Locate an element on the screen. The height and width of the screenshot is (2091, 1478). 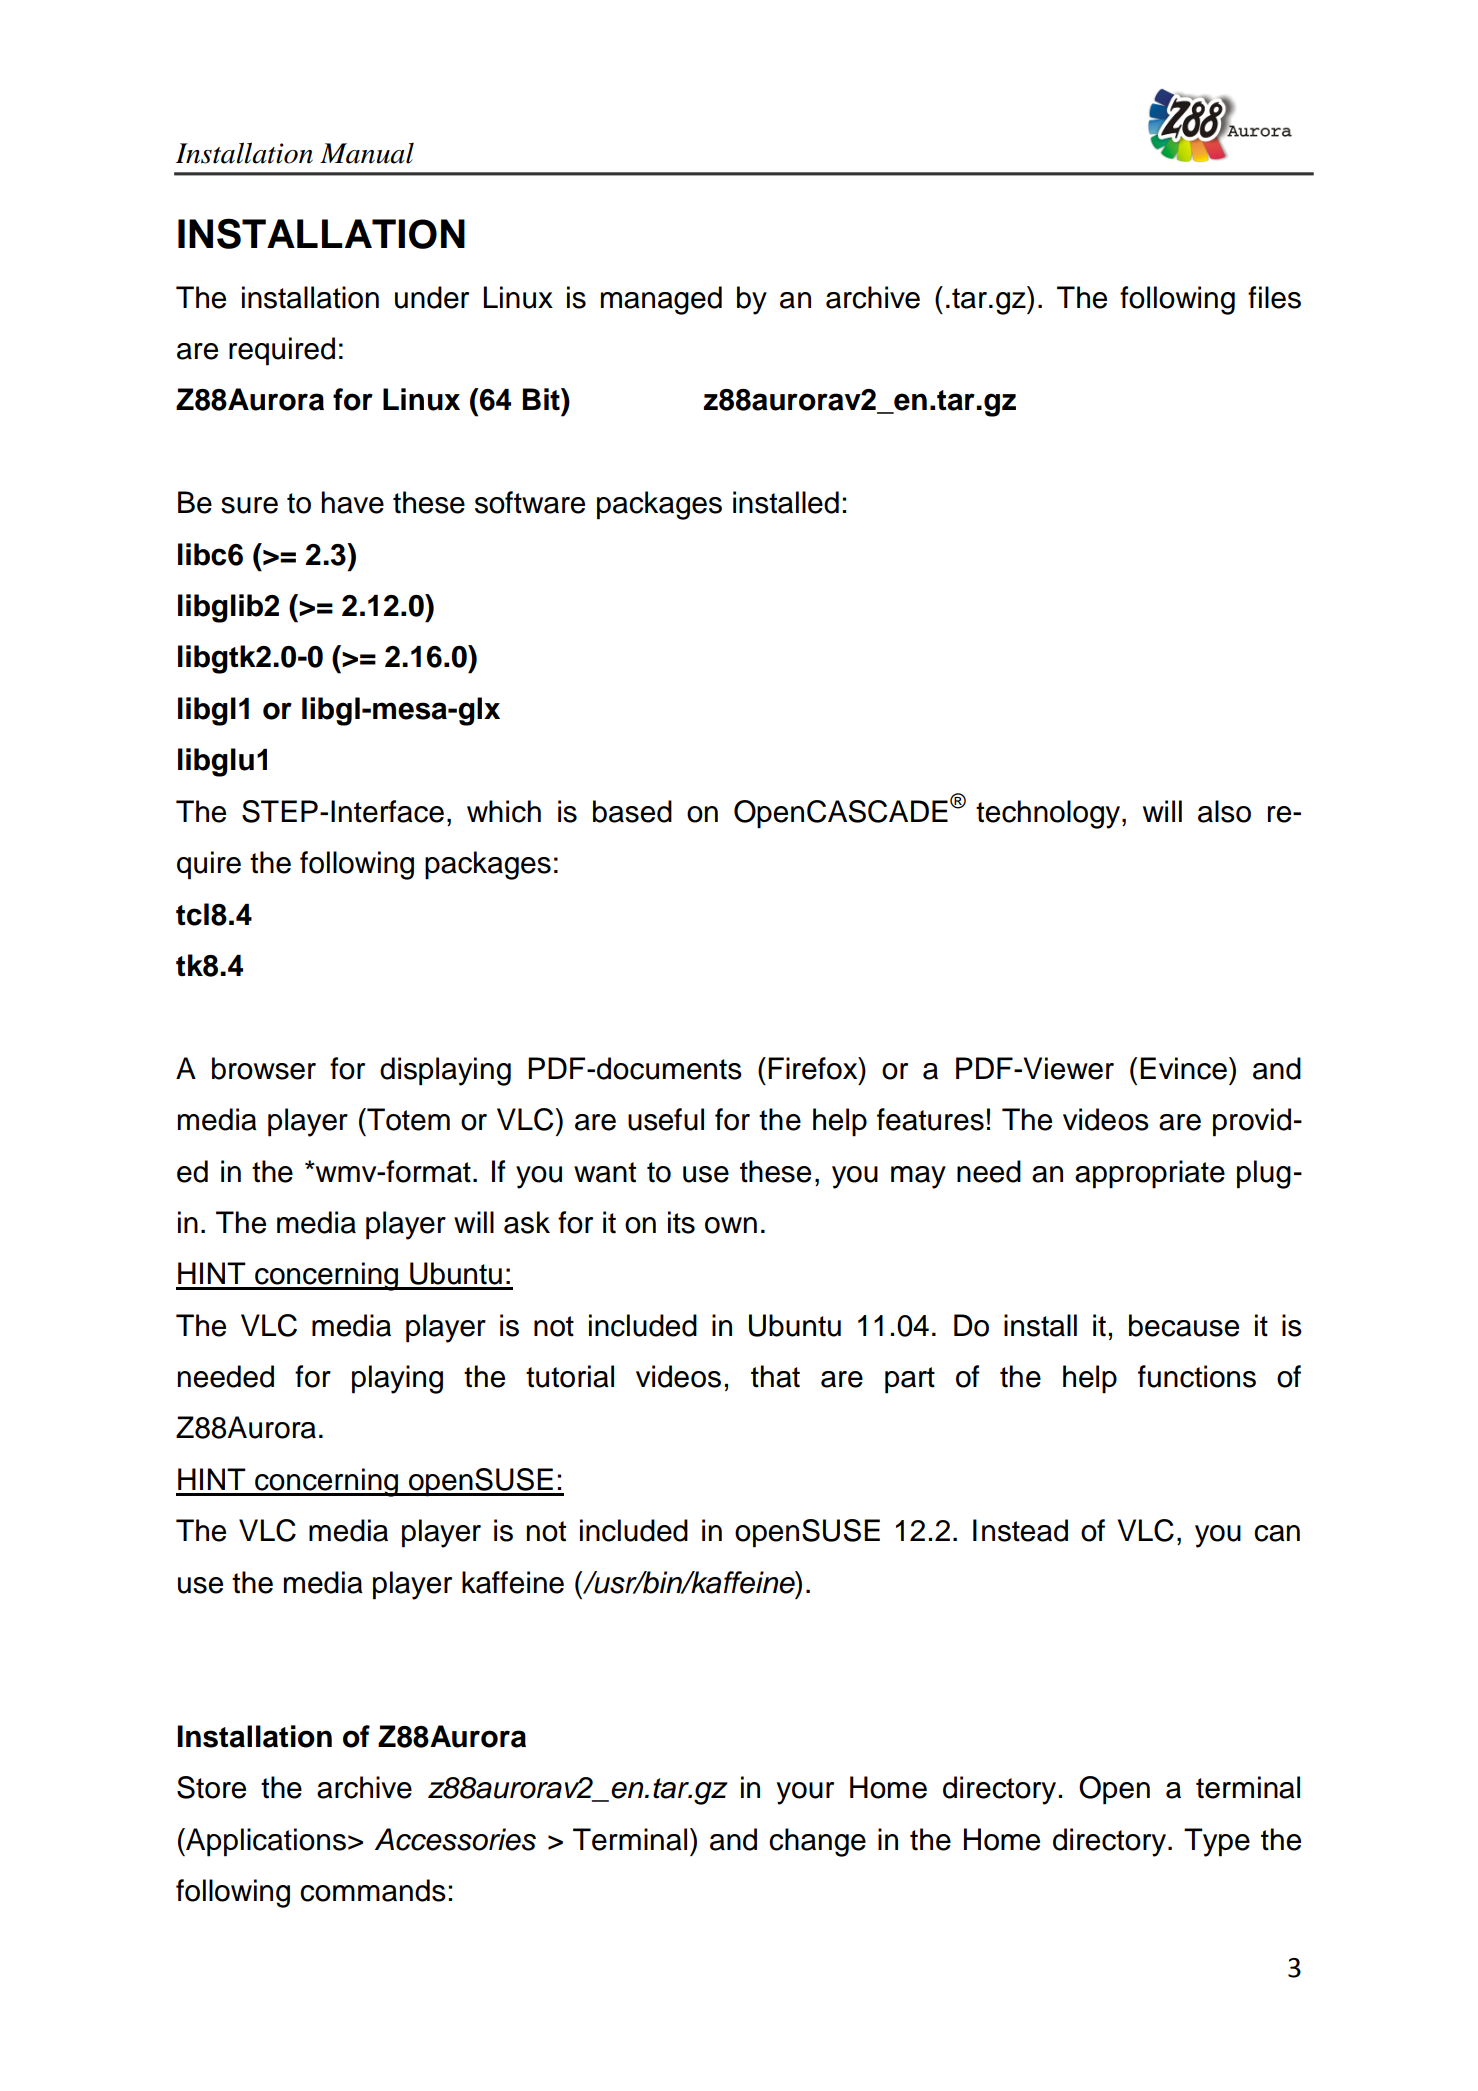
which is located at coordinates (504, 811).
